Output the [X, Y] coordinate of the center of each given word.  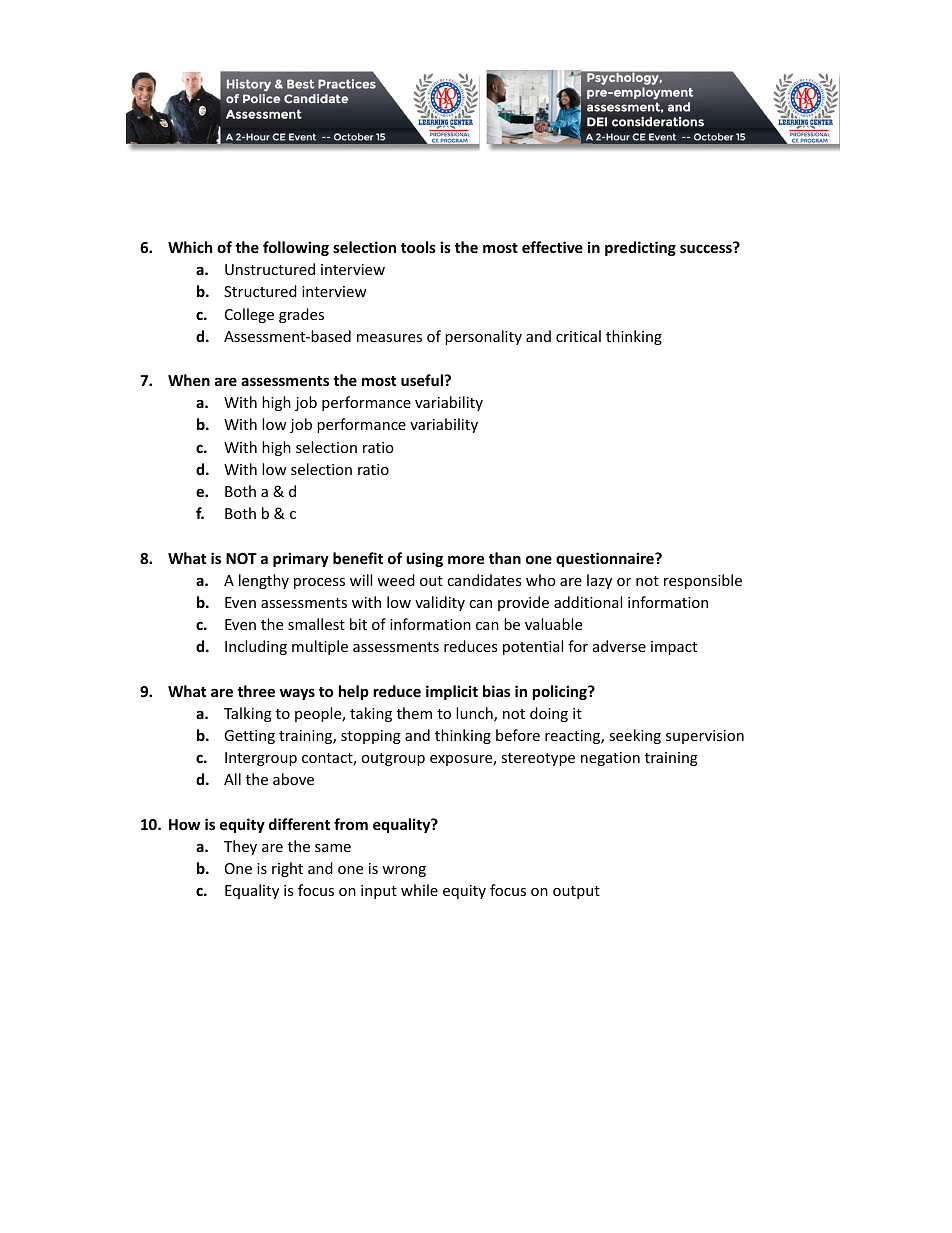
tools [418, 247]
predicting [640, 248]
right [287, 869]
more [466, 559]
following [296, 248]
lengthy [264, 581]
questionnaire [606, 559]
